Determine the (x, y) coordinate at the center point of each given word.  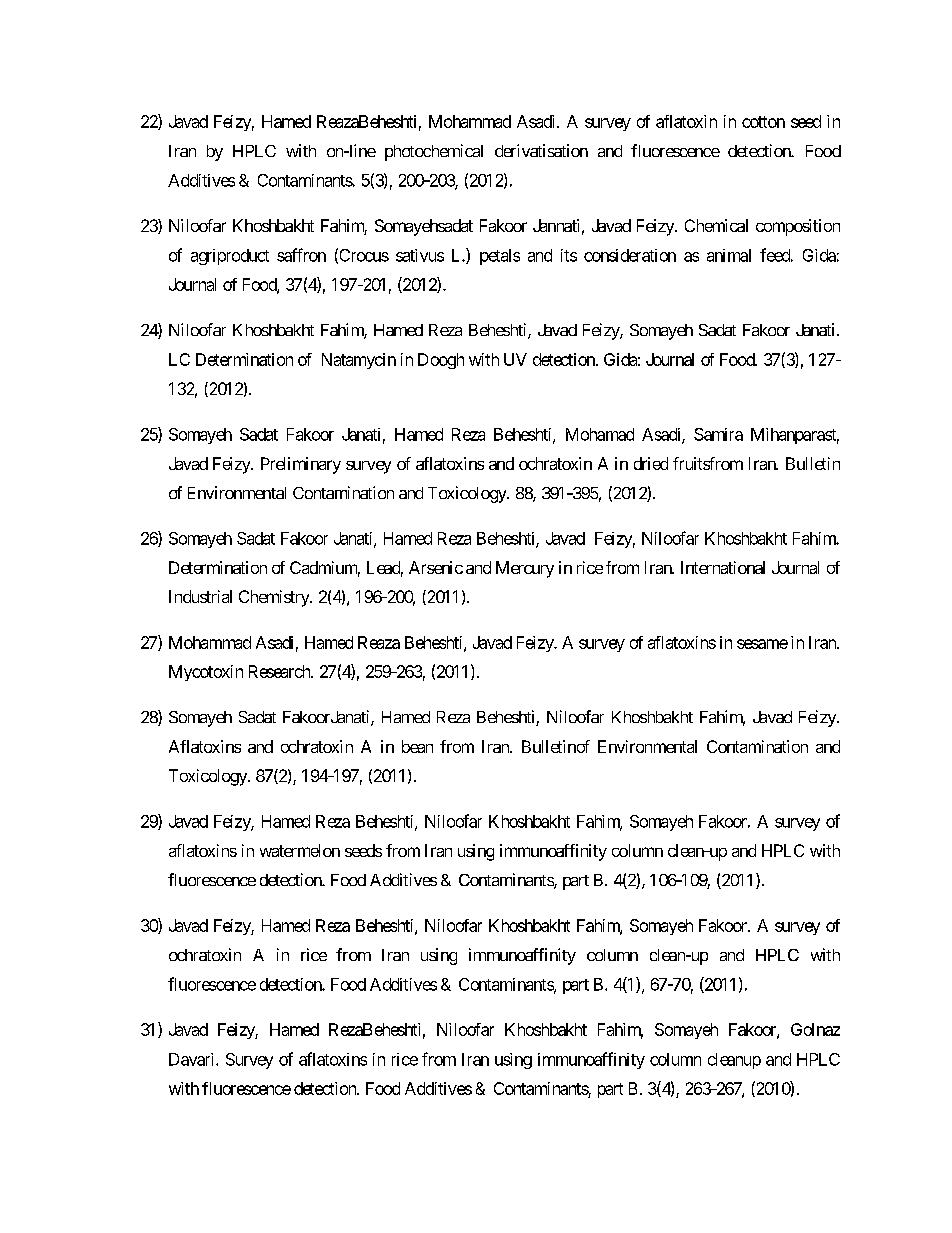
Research (280, 671)
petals (500, 257)
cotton (763, 122)
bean (417, 746)
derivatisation (541, 150)
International (723, 567)
